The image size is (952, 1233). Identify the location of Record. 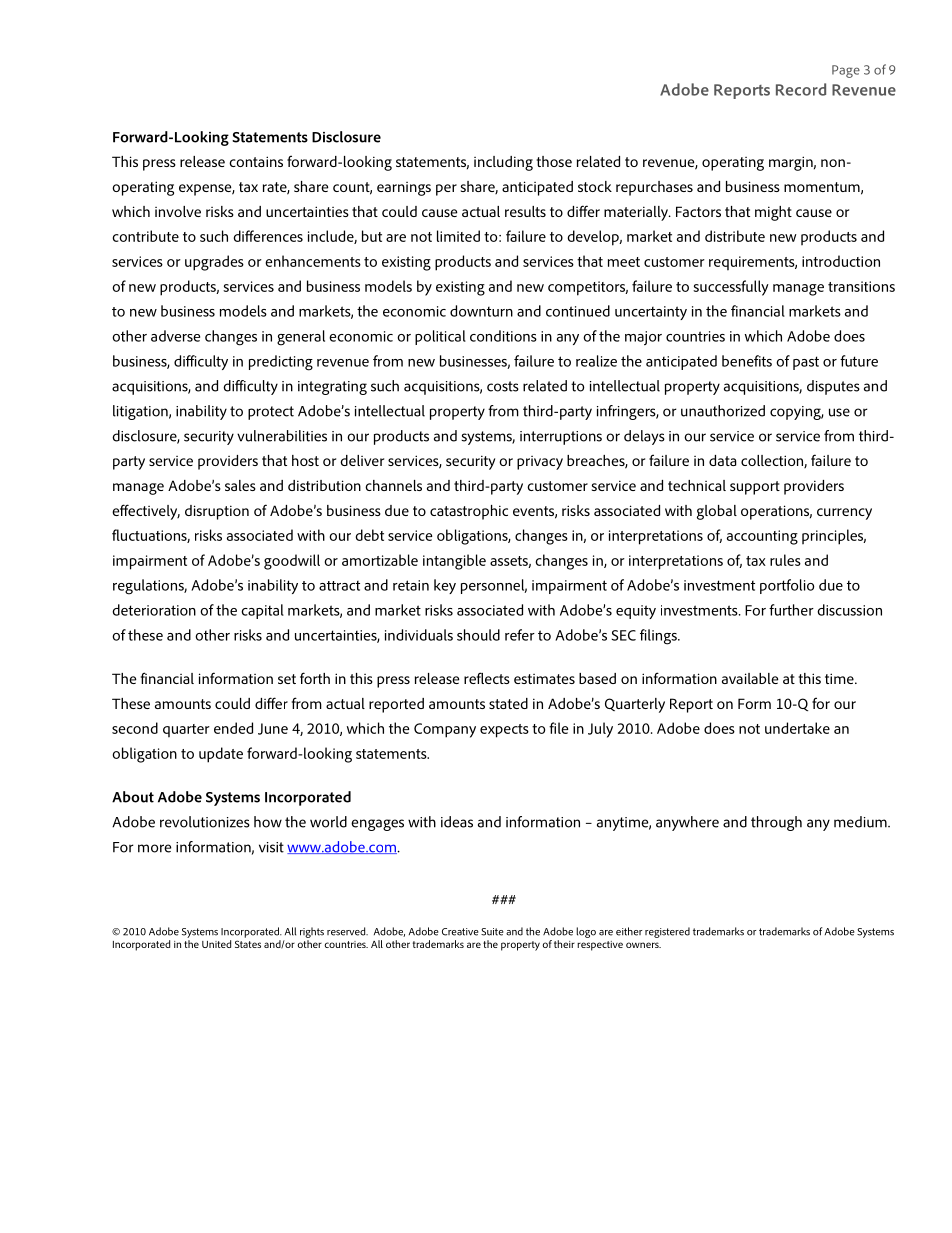
(801, 89).
